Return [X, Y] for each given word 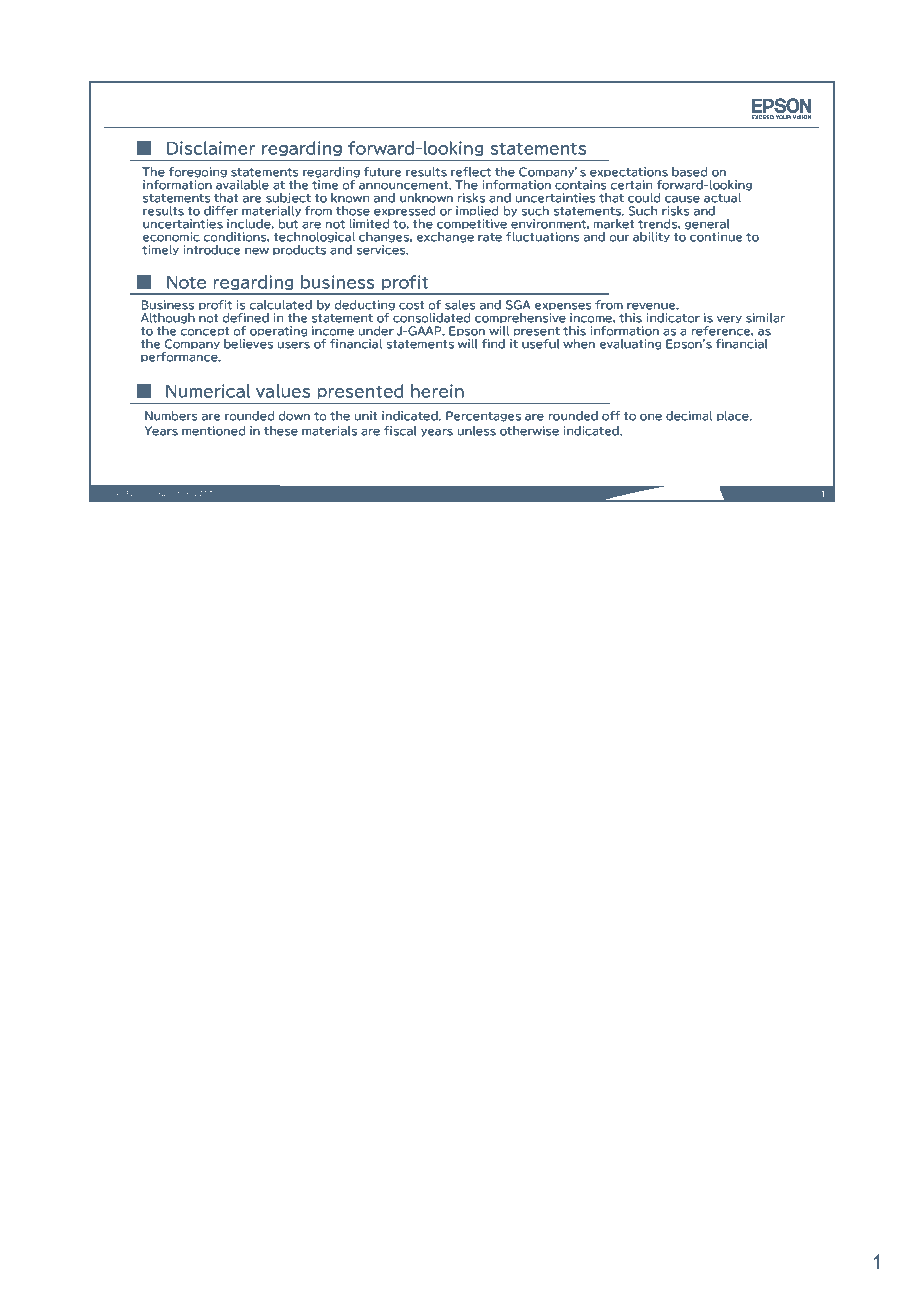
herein [437, 391]
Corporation [170, 494]
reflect [471, 172]
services [382, 250]
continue [716, 237]
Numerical [208, 391]
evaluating [630, 344]
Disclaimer [211, 148]
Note [186, 282]
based [689, 172]
